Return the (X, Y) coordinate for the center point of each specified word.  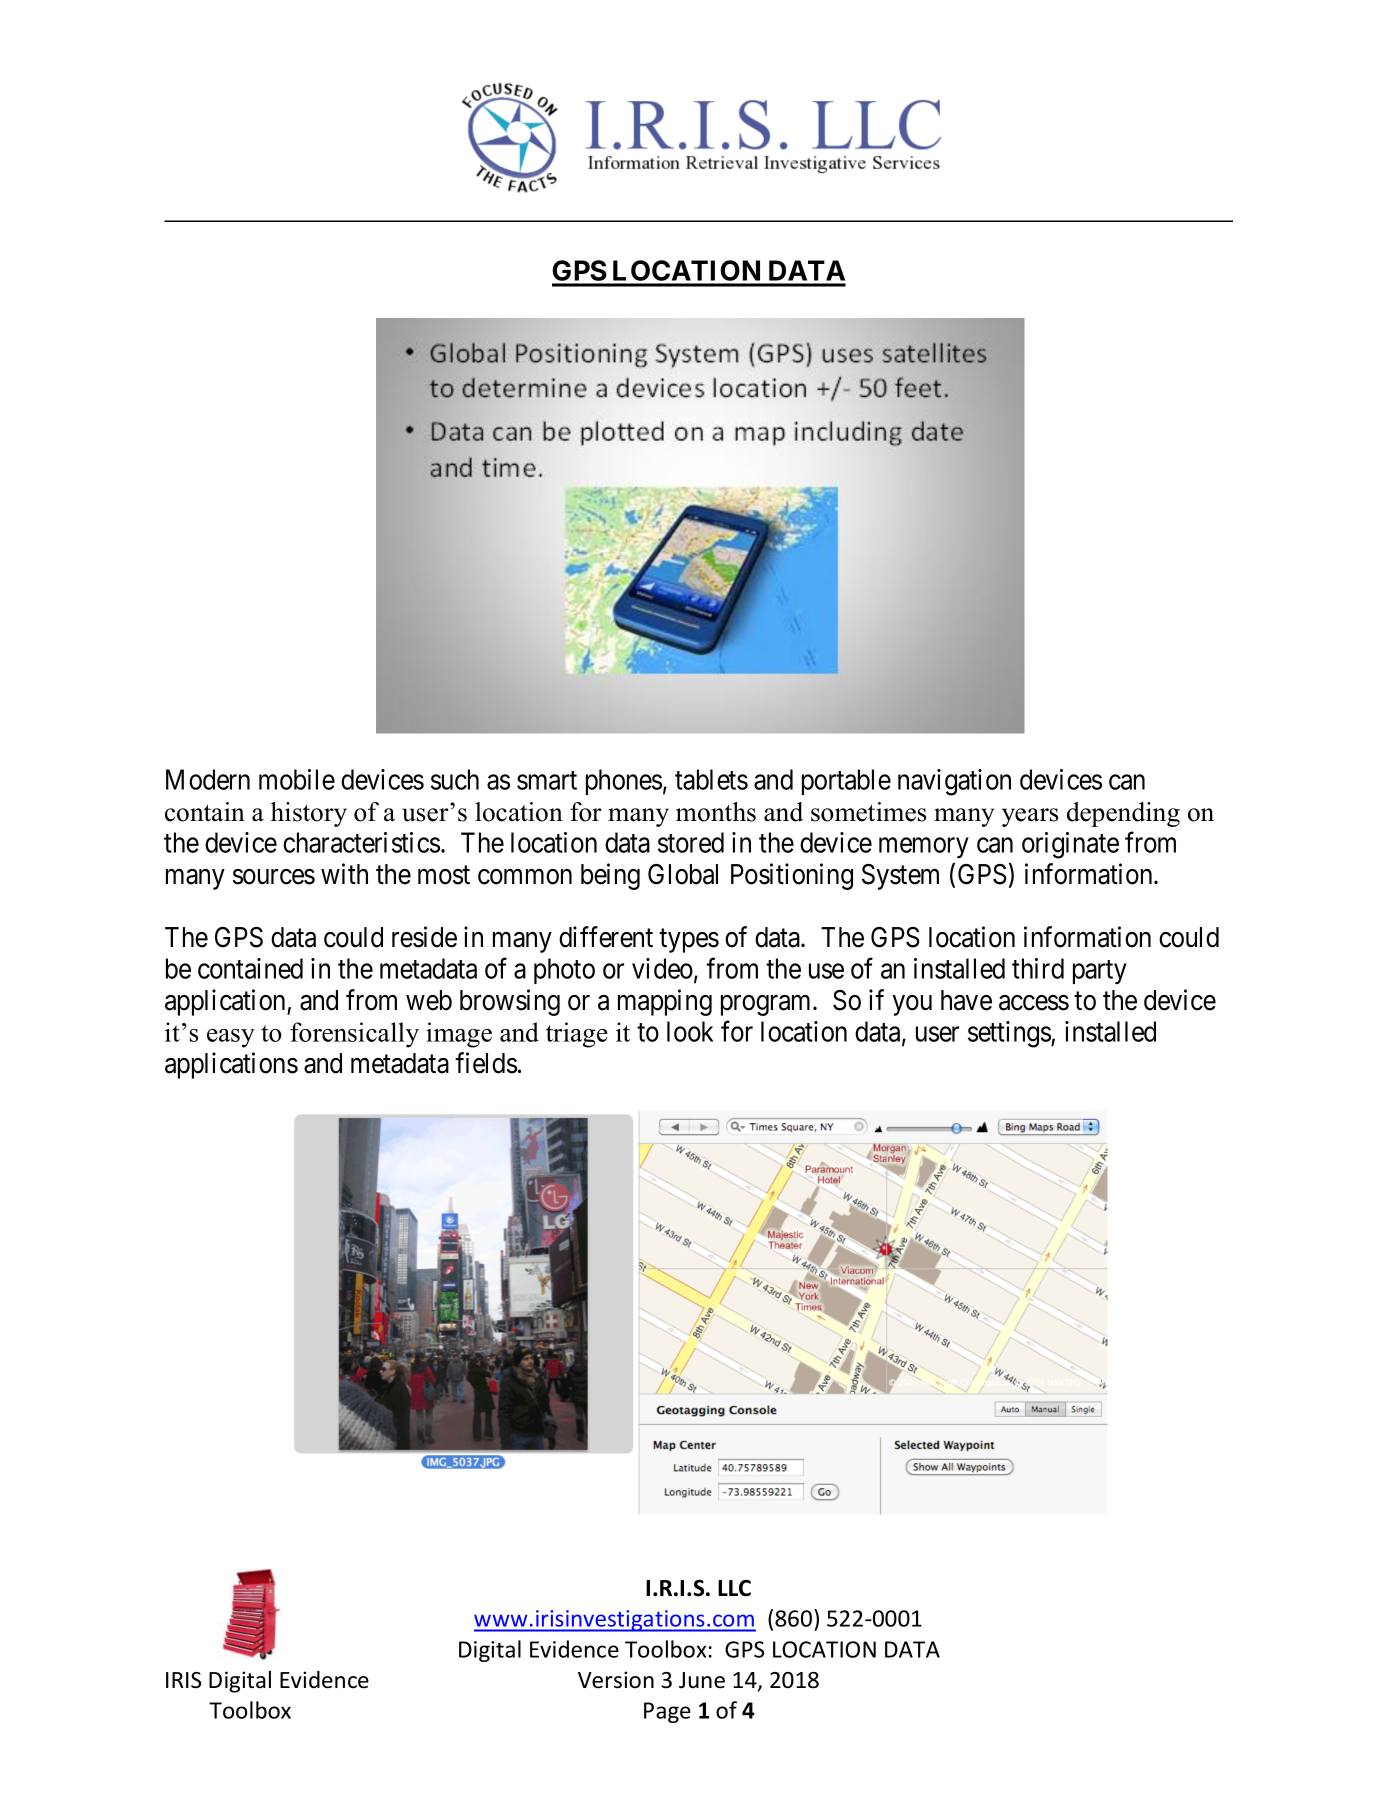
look (690, 1031)
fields (486, 1063)
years (1030, 817)
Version (616, 1680)
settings (1010, 1034)
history (309, 814)
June (702, 1680)
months (716, 812)
